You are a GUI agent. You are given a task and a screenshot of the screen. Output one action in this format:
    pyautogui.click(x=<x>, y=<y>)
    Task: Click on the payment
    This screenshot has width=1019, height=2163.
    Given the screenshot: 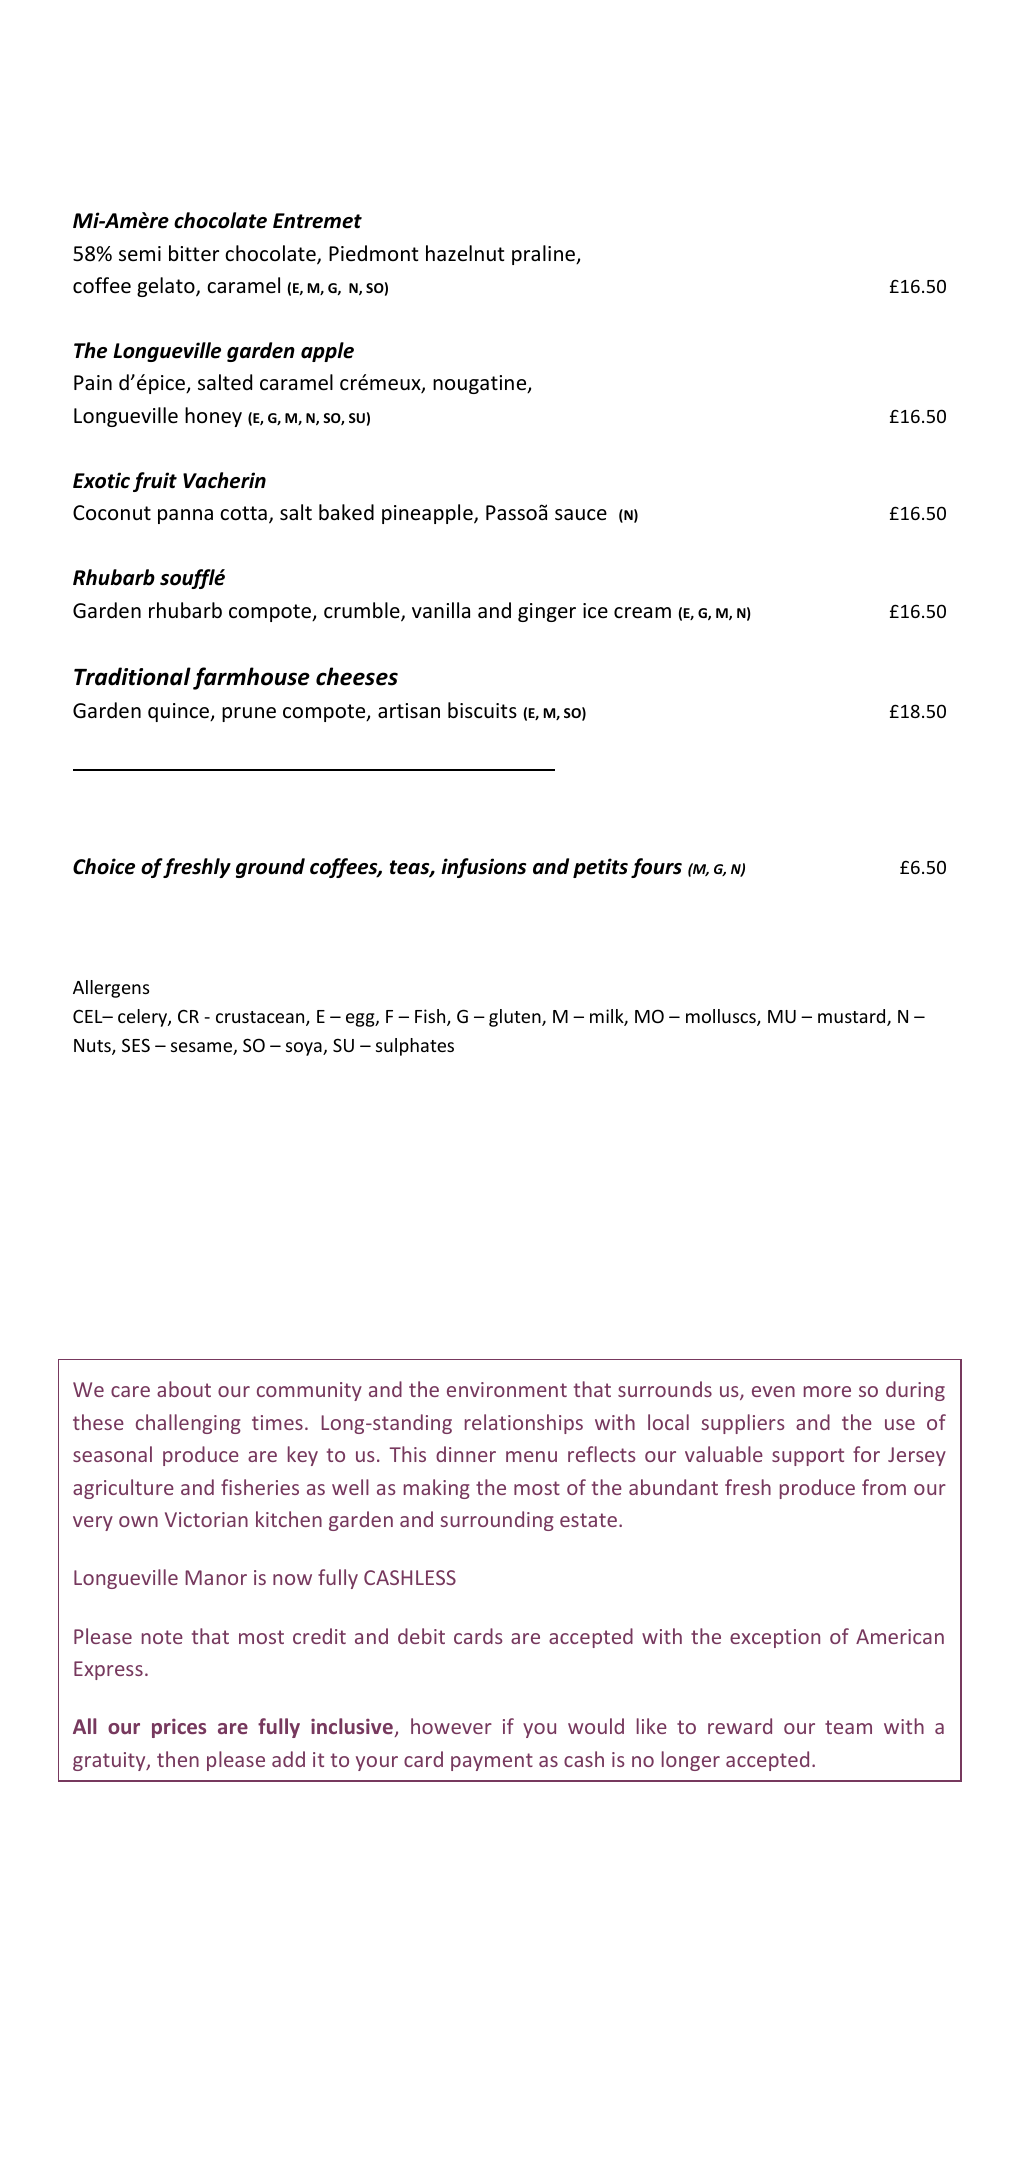 What is the action you would take?
    pyautogui.click(x=492, y=1762)
